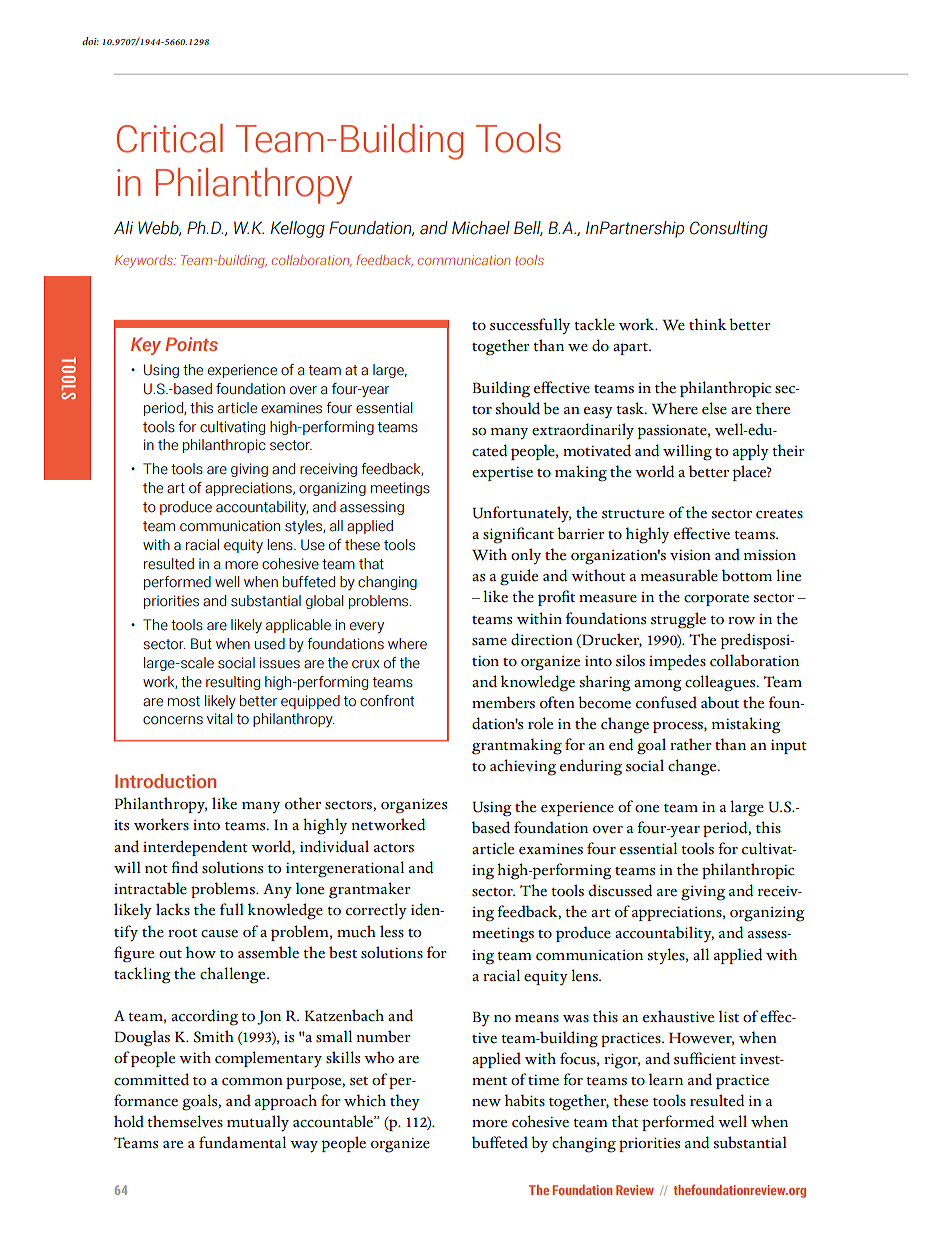  What do you see at coordinates (666, 1079) in the screenshot?
I see `learn` at bounding box center [666, 1079].
